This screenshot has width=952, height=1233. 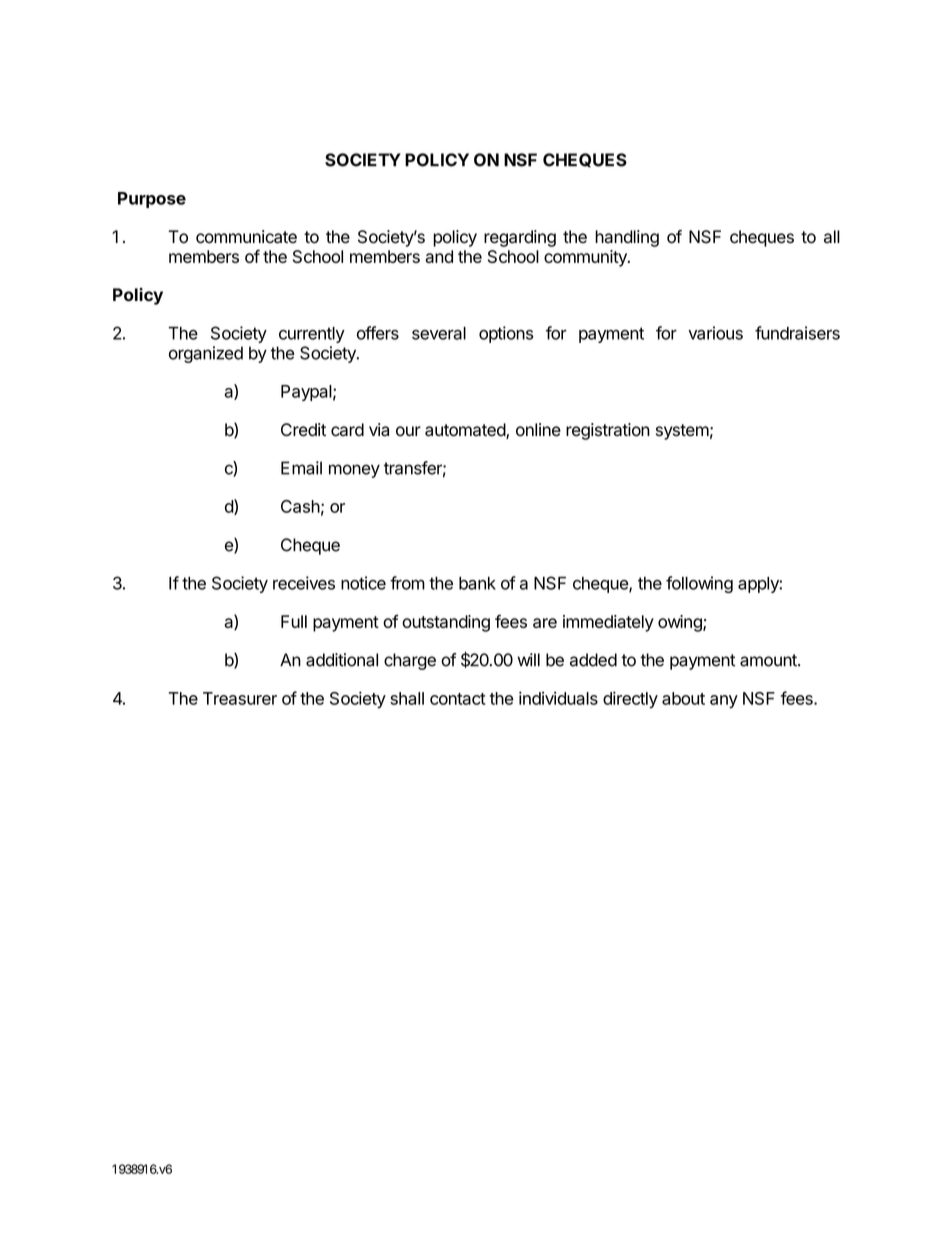 What do you see at coordinates (627, 238) in the screenshot?
I see `handling` at bounding box center [627, 238].
